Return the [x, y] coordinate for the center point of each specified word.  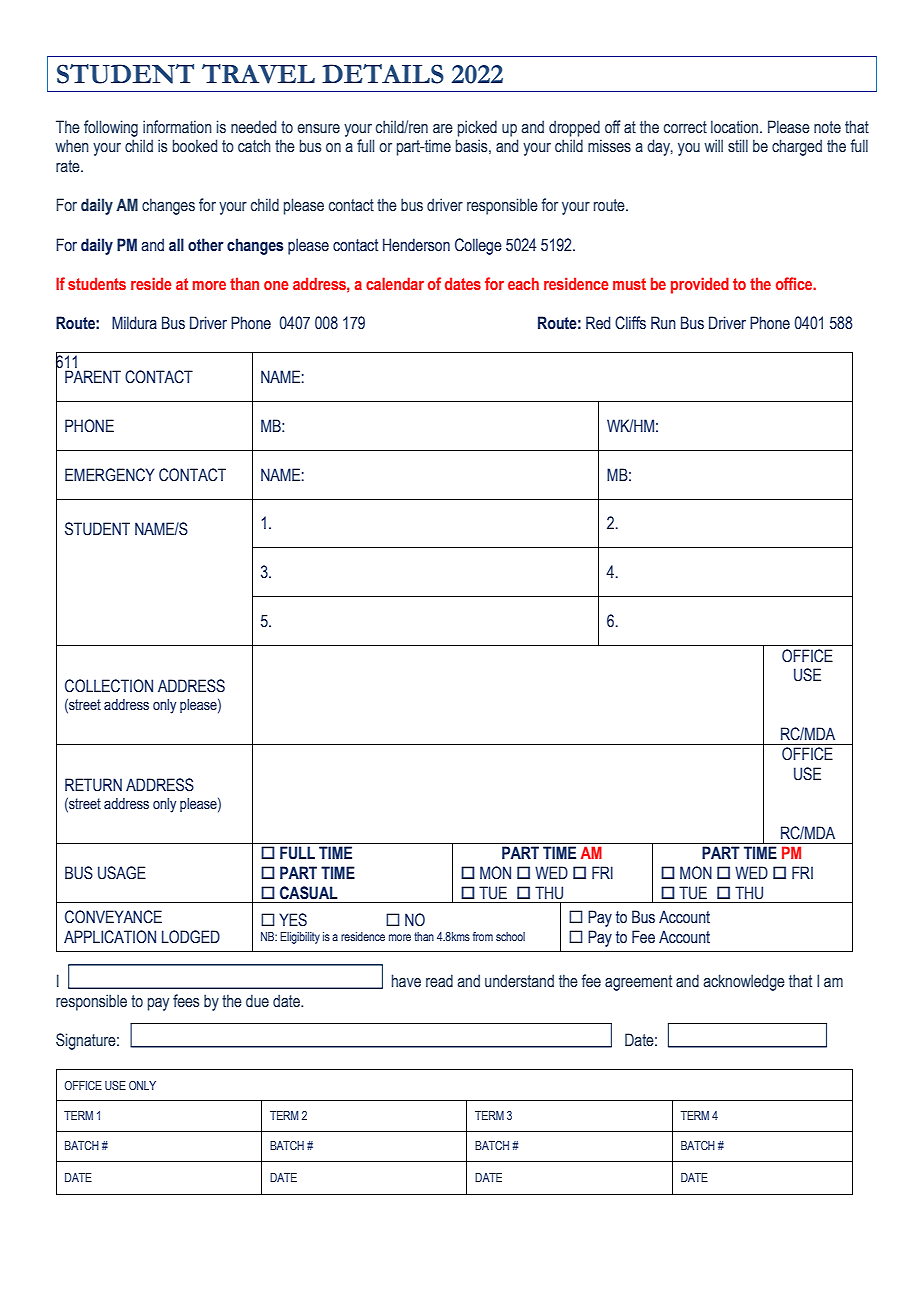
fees [186, 1001]
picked [477, 128]
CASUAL [309, 893]
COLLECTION [109, 686]
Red [598, 323]
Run [663, 323]
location [734, 127]
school [510, 936]
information [177, 127]
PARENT [93, 376]
